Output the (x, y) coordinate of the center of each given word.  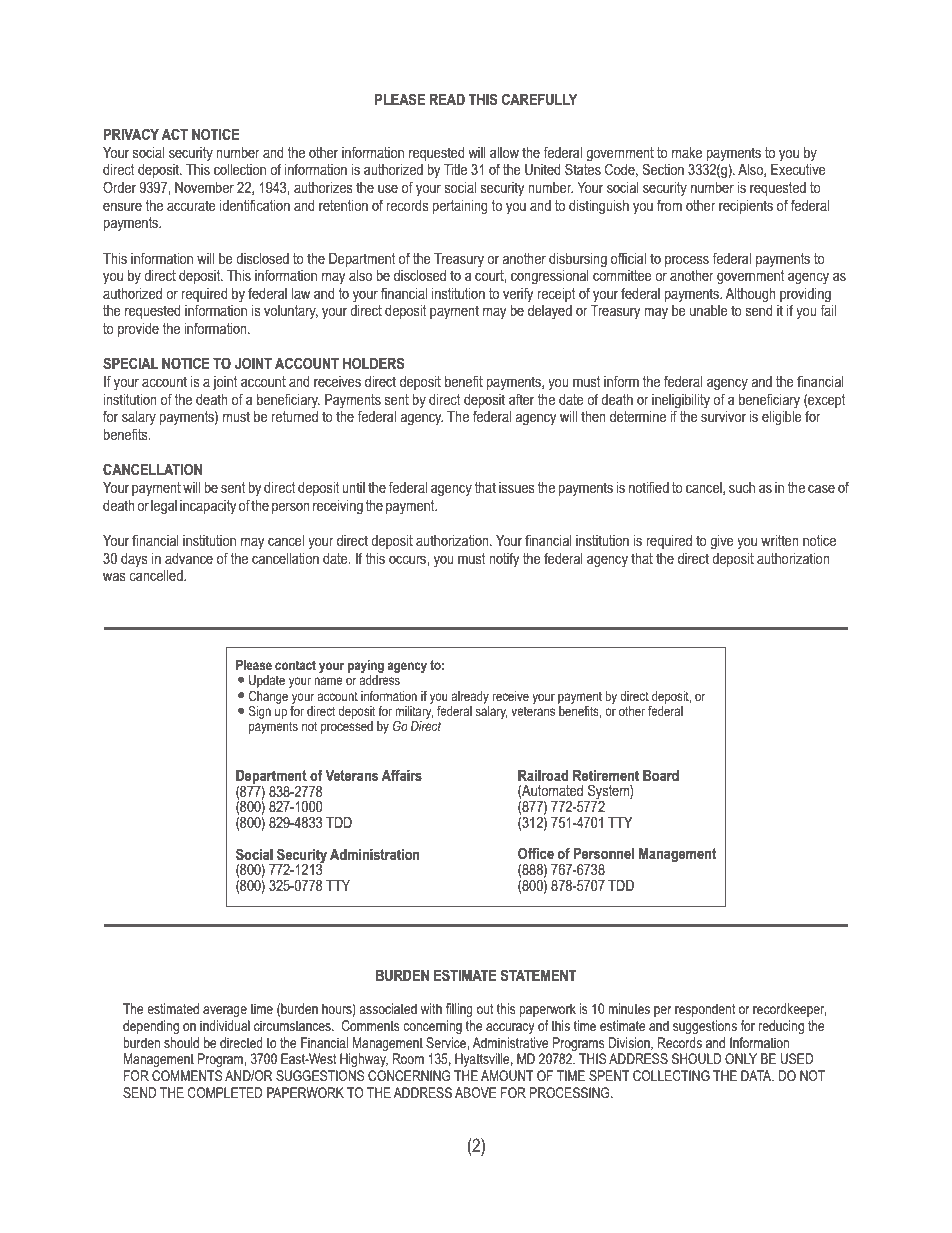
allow (504, 152)
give (722, 542)
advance (189, 558)
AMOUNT (507, 1075)
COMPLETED (225, 1092)
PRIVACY (131, 134)
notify (504, 559)
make (687, 152)
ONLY (741, 1058)
